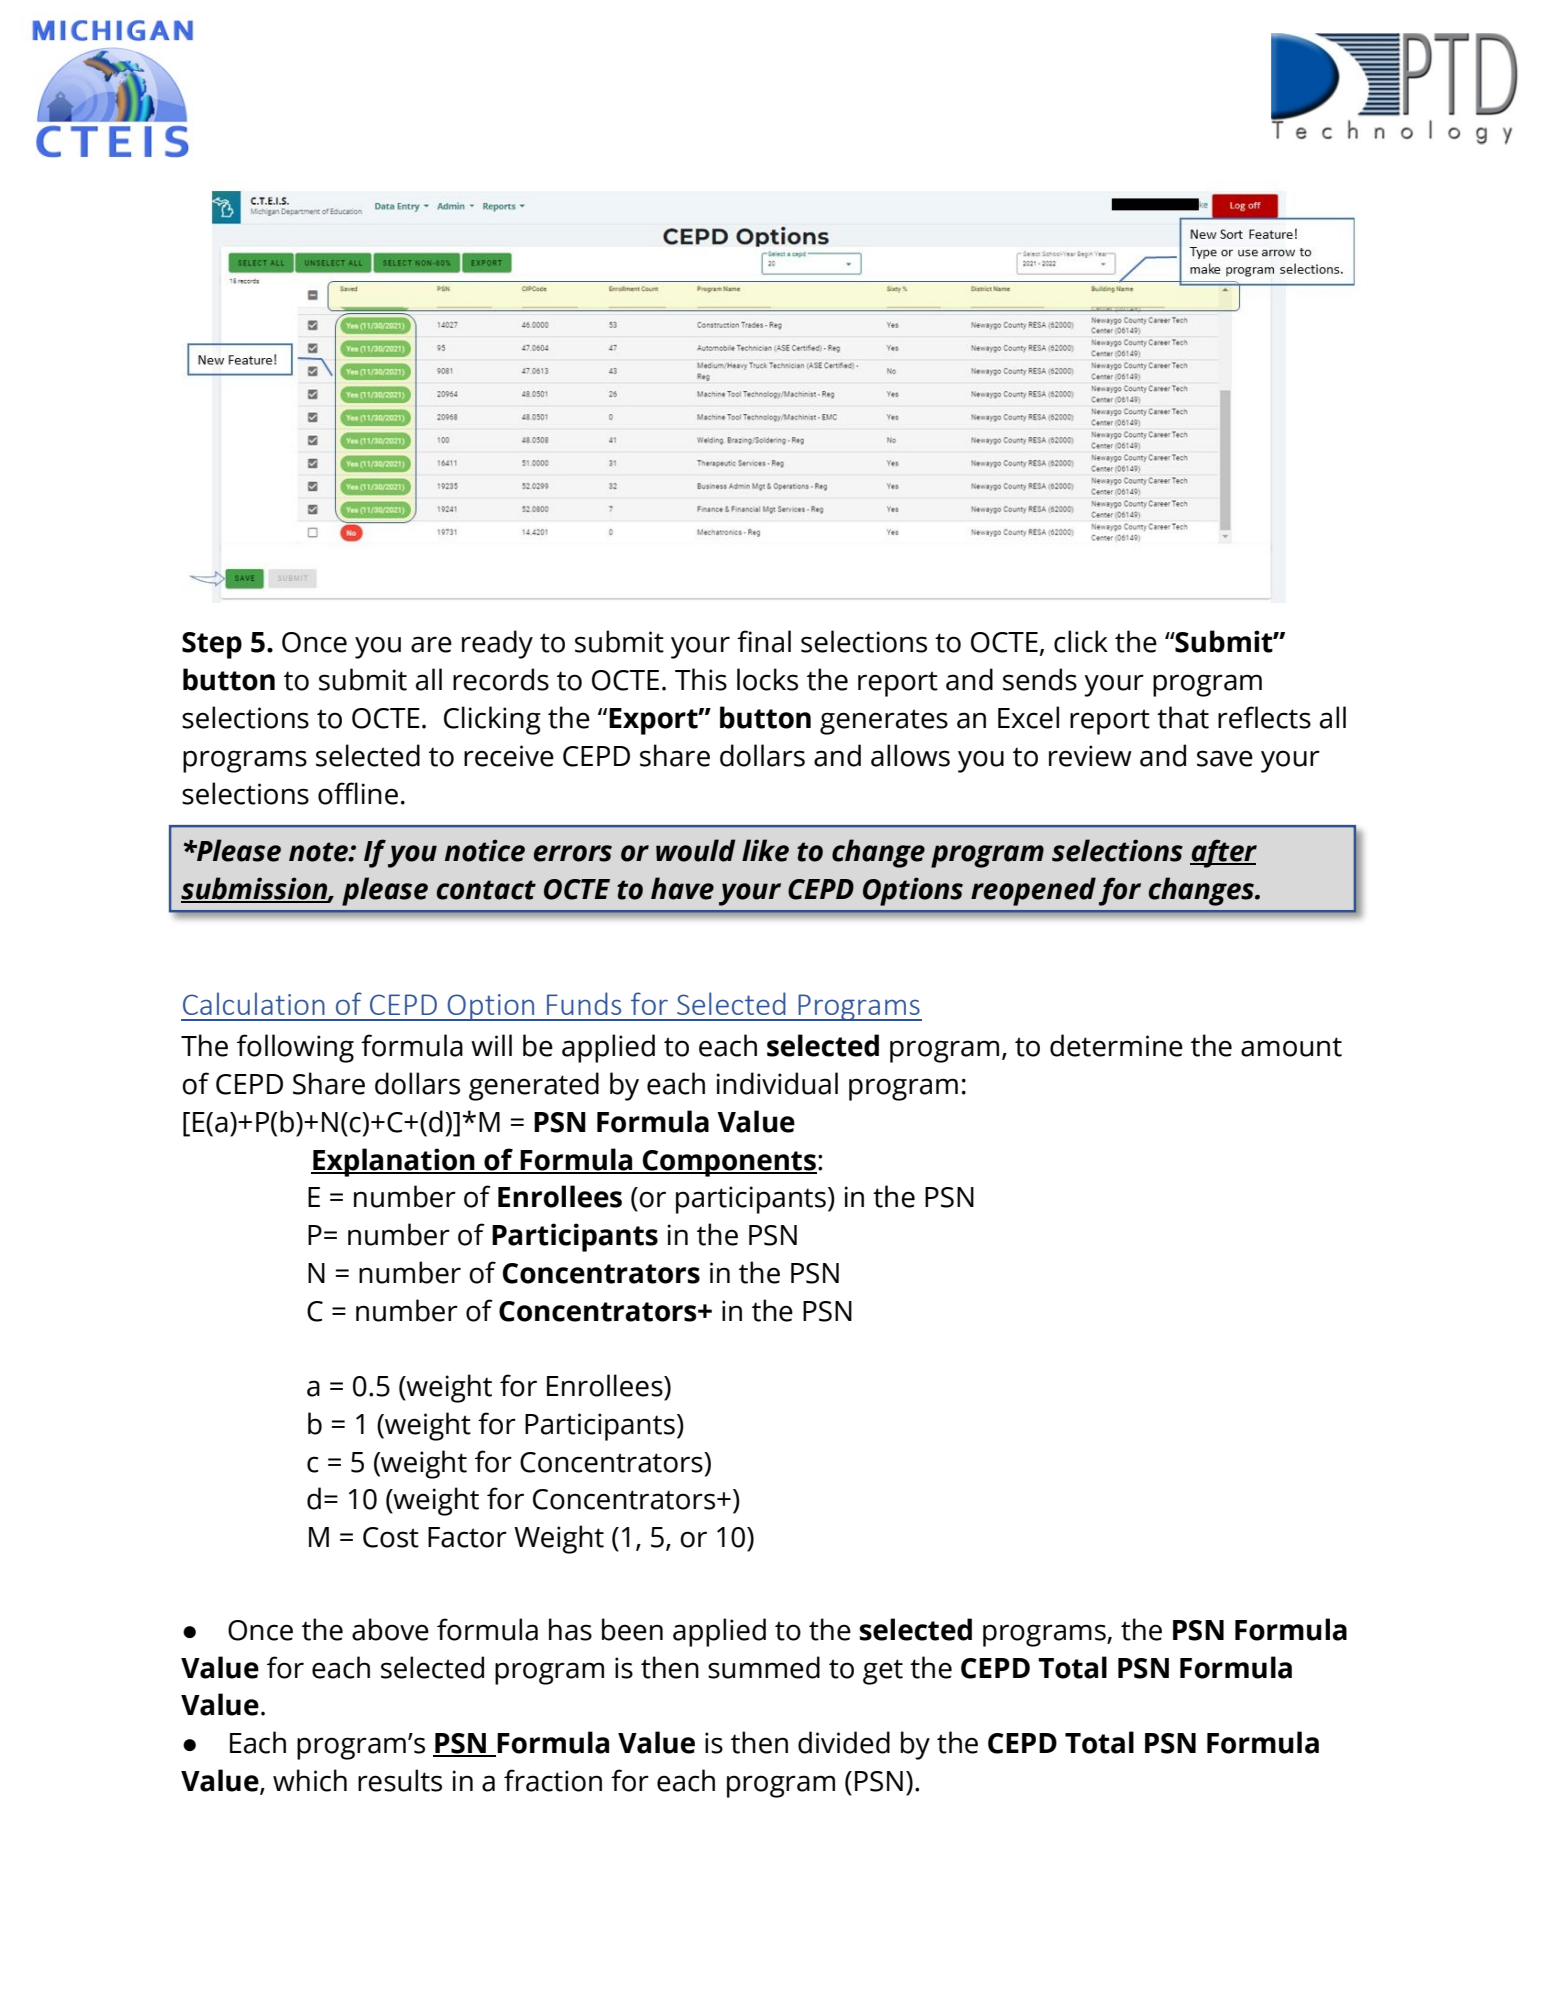 This document has height=1996, width=1542. I want to click on Components, so click(729, 1163).
